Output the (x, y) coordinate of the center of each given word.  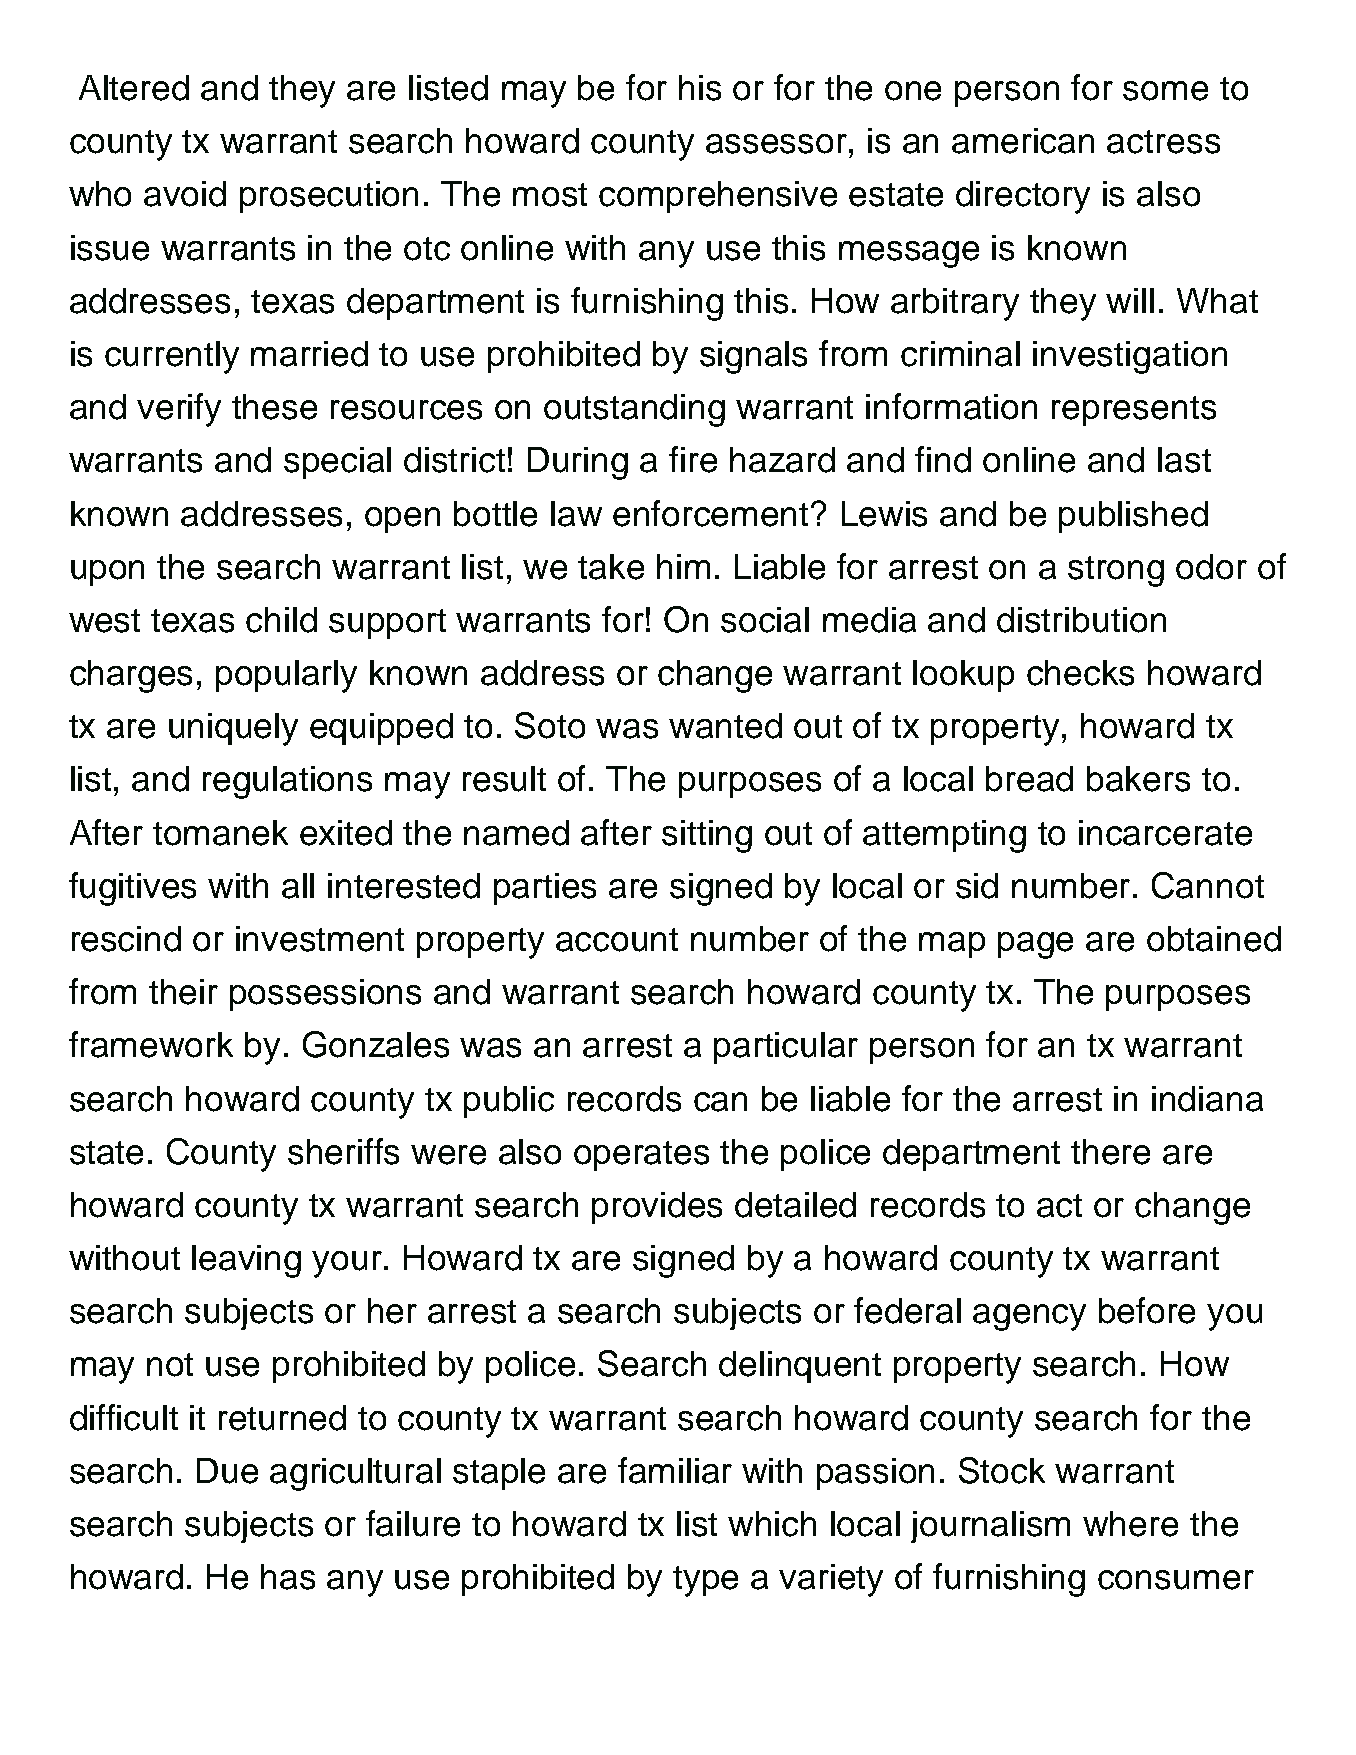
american (1023, 141)
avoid (185, 194)
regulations (287, 782)
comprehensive (718, 197)
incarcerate (1165, 833)
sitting (707, 836)
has (288, 1577)
